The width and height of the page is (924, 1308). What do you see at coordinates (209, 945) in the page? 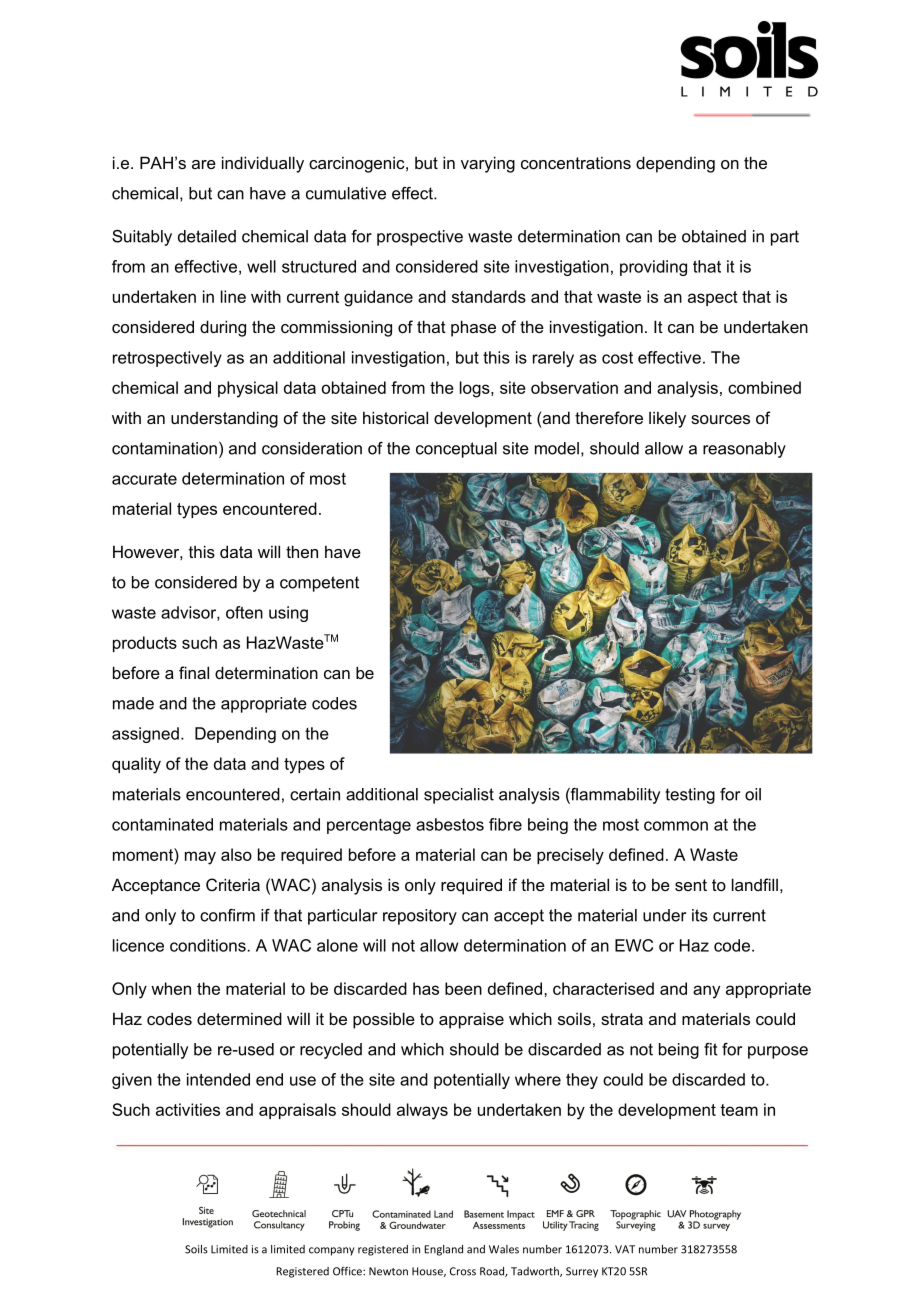
I see `conditions` at bounding box center [209, 945].
